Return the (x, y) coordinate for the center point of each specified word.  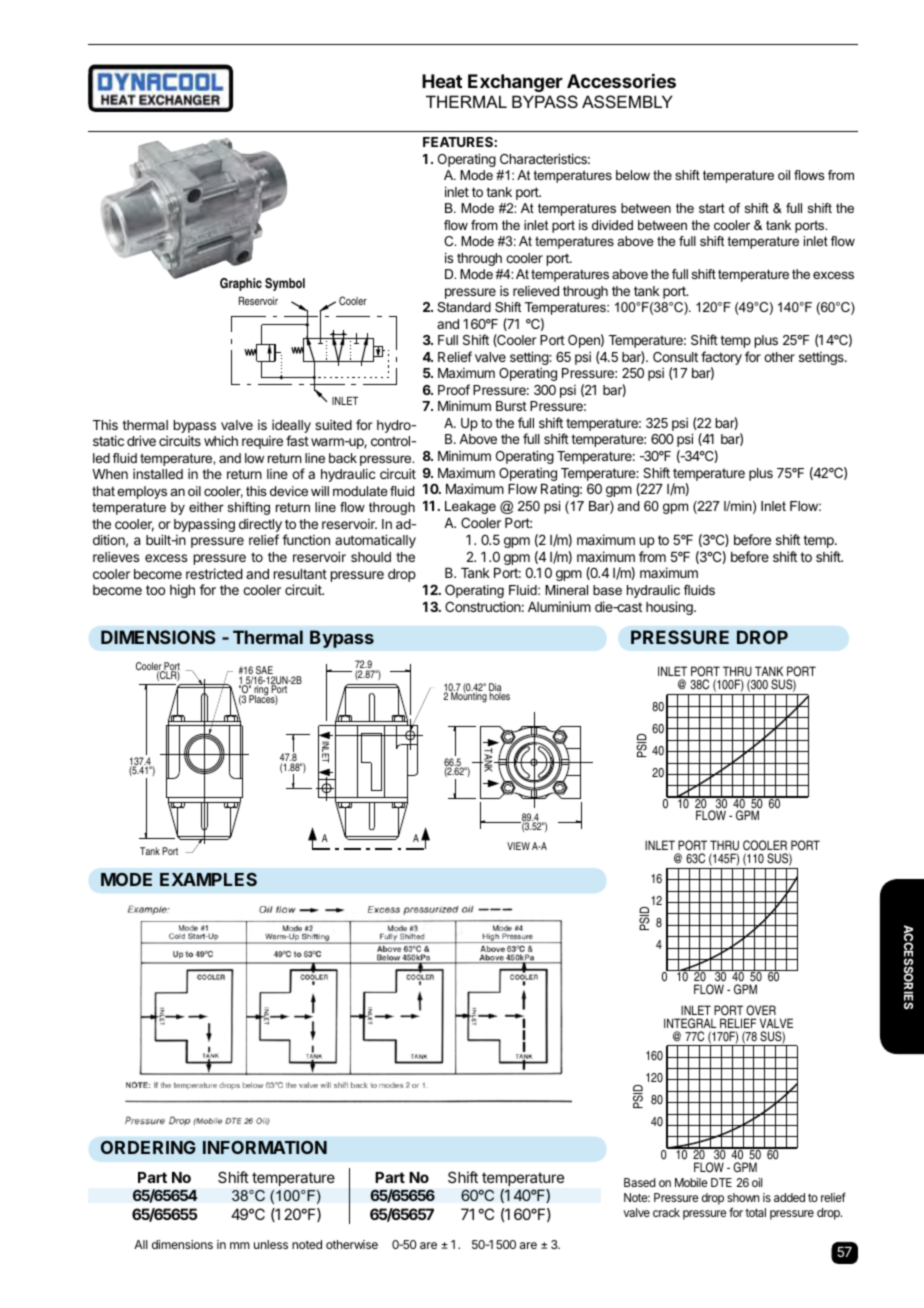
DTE (721, 1182)
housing (670, 608)
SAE (264, 671)
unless (271, 1244)
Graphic (241, 284)
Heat (442, 81)
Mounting (469, 697)
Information (265, 1147)
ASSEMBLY (627, 101)
